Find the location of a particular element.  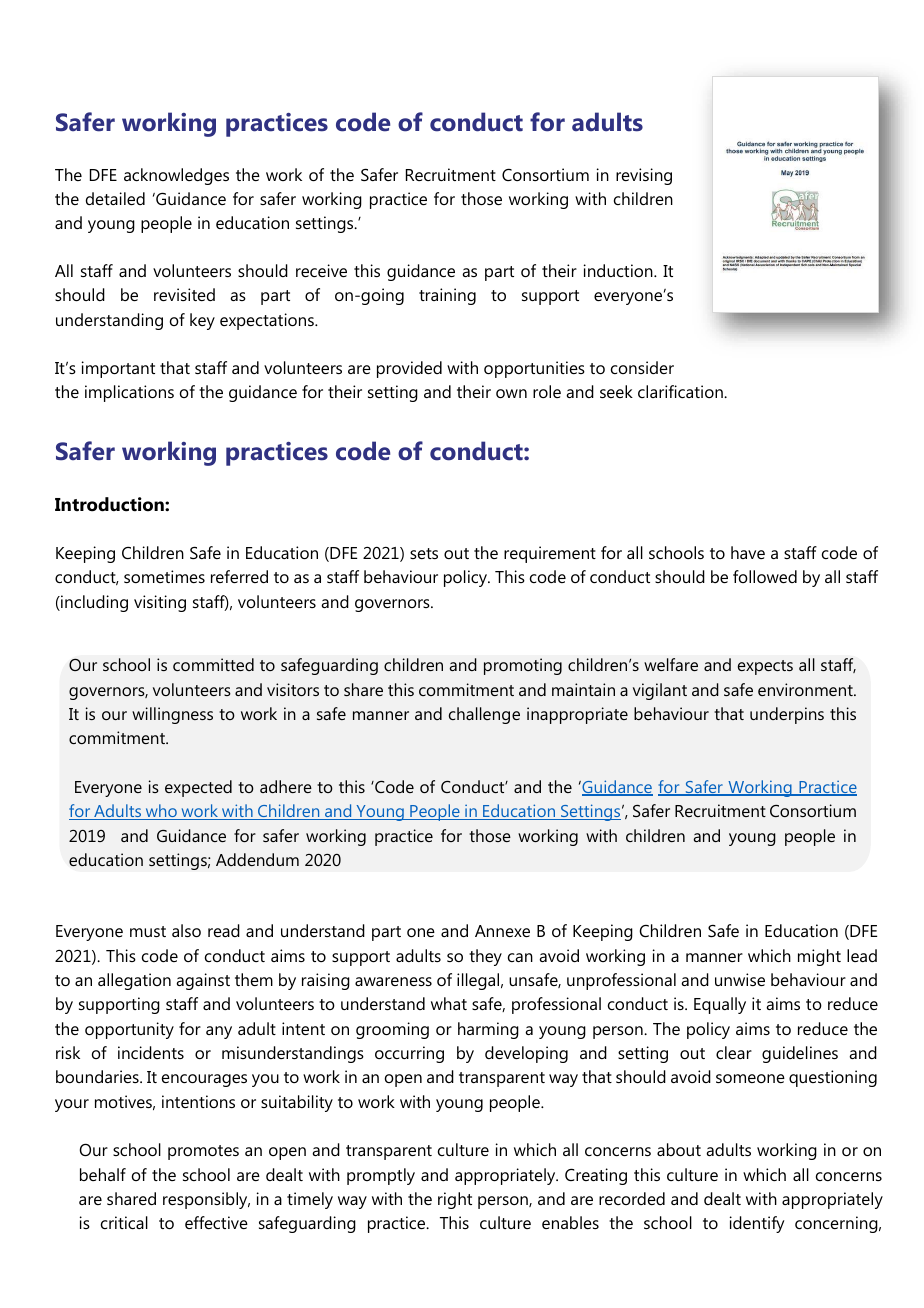

right is located at coordinates (455, 1200).
